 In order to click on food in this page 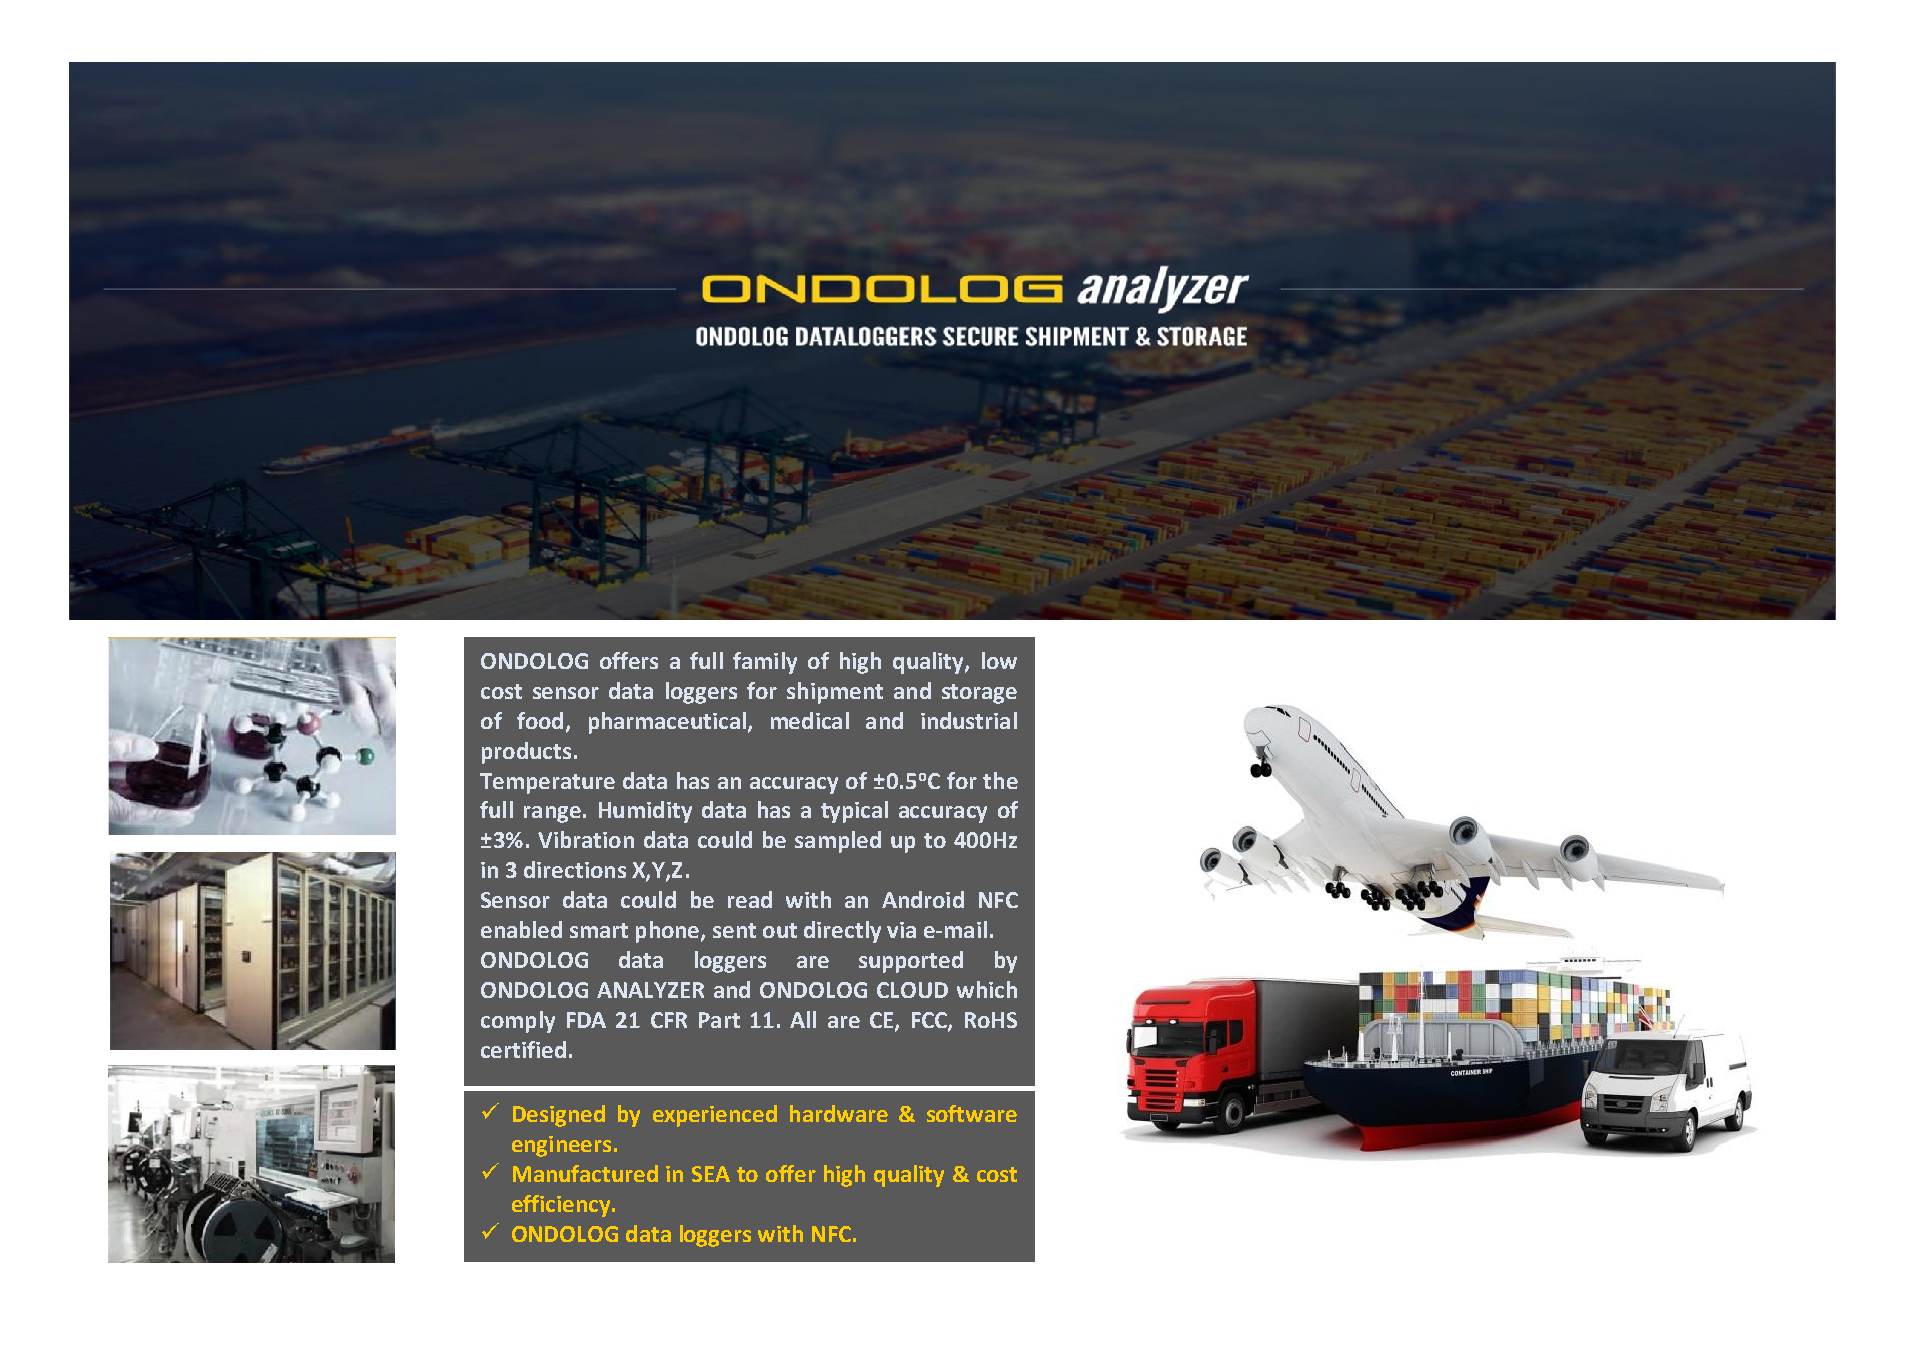, I will do `click(540, 720)`.
